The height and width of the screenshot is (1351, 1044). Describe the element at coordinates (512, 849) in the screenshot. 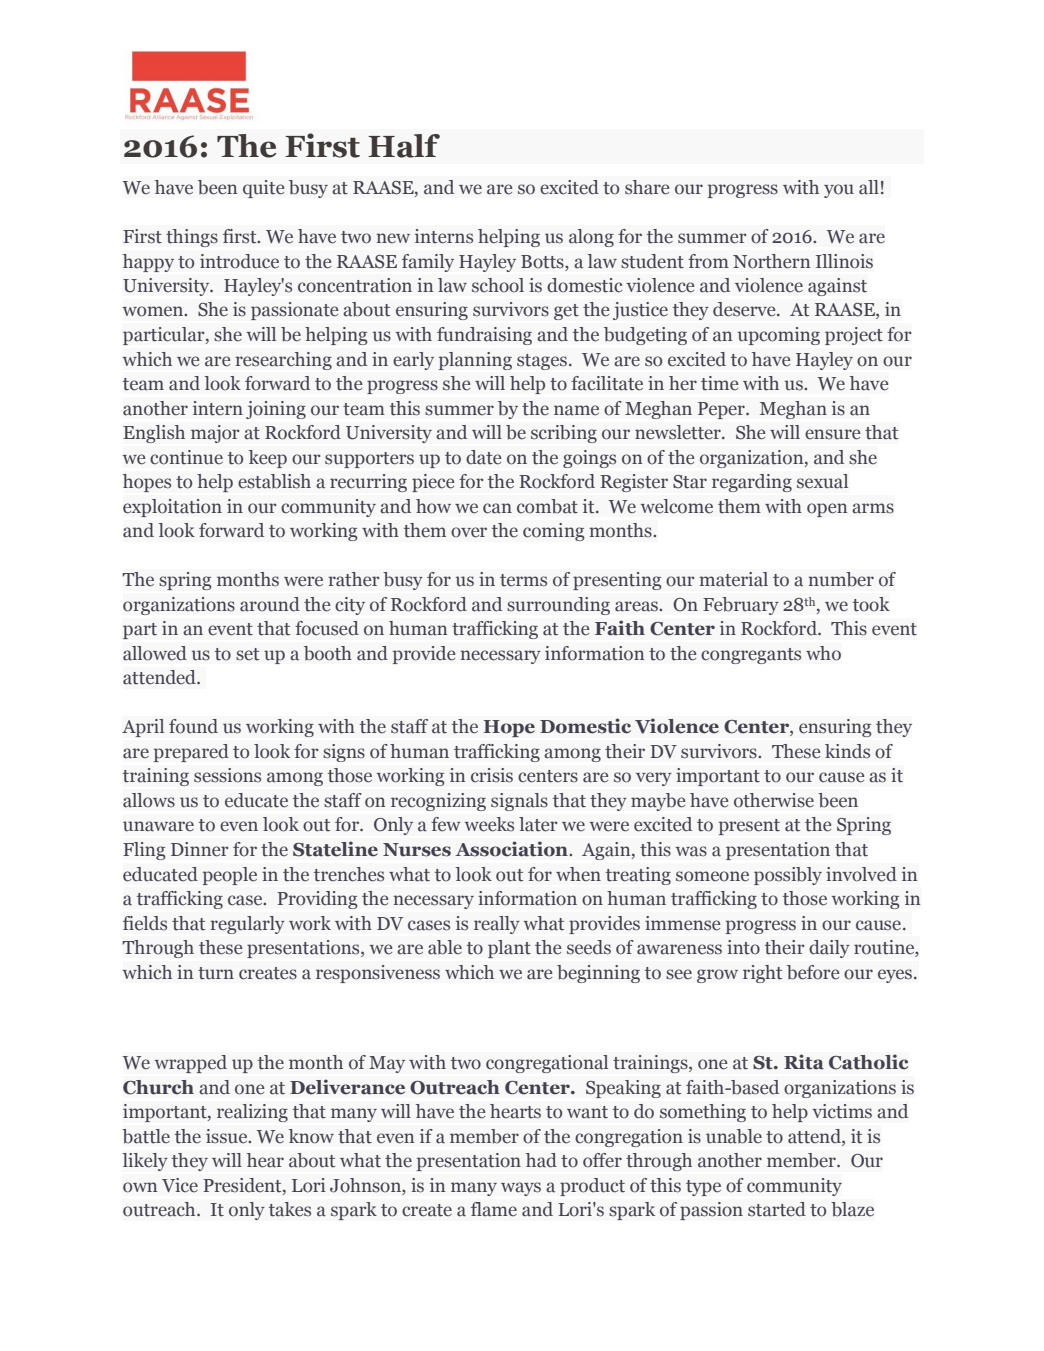

I see `Association` at that location.
